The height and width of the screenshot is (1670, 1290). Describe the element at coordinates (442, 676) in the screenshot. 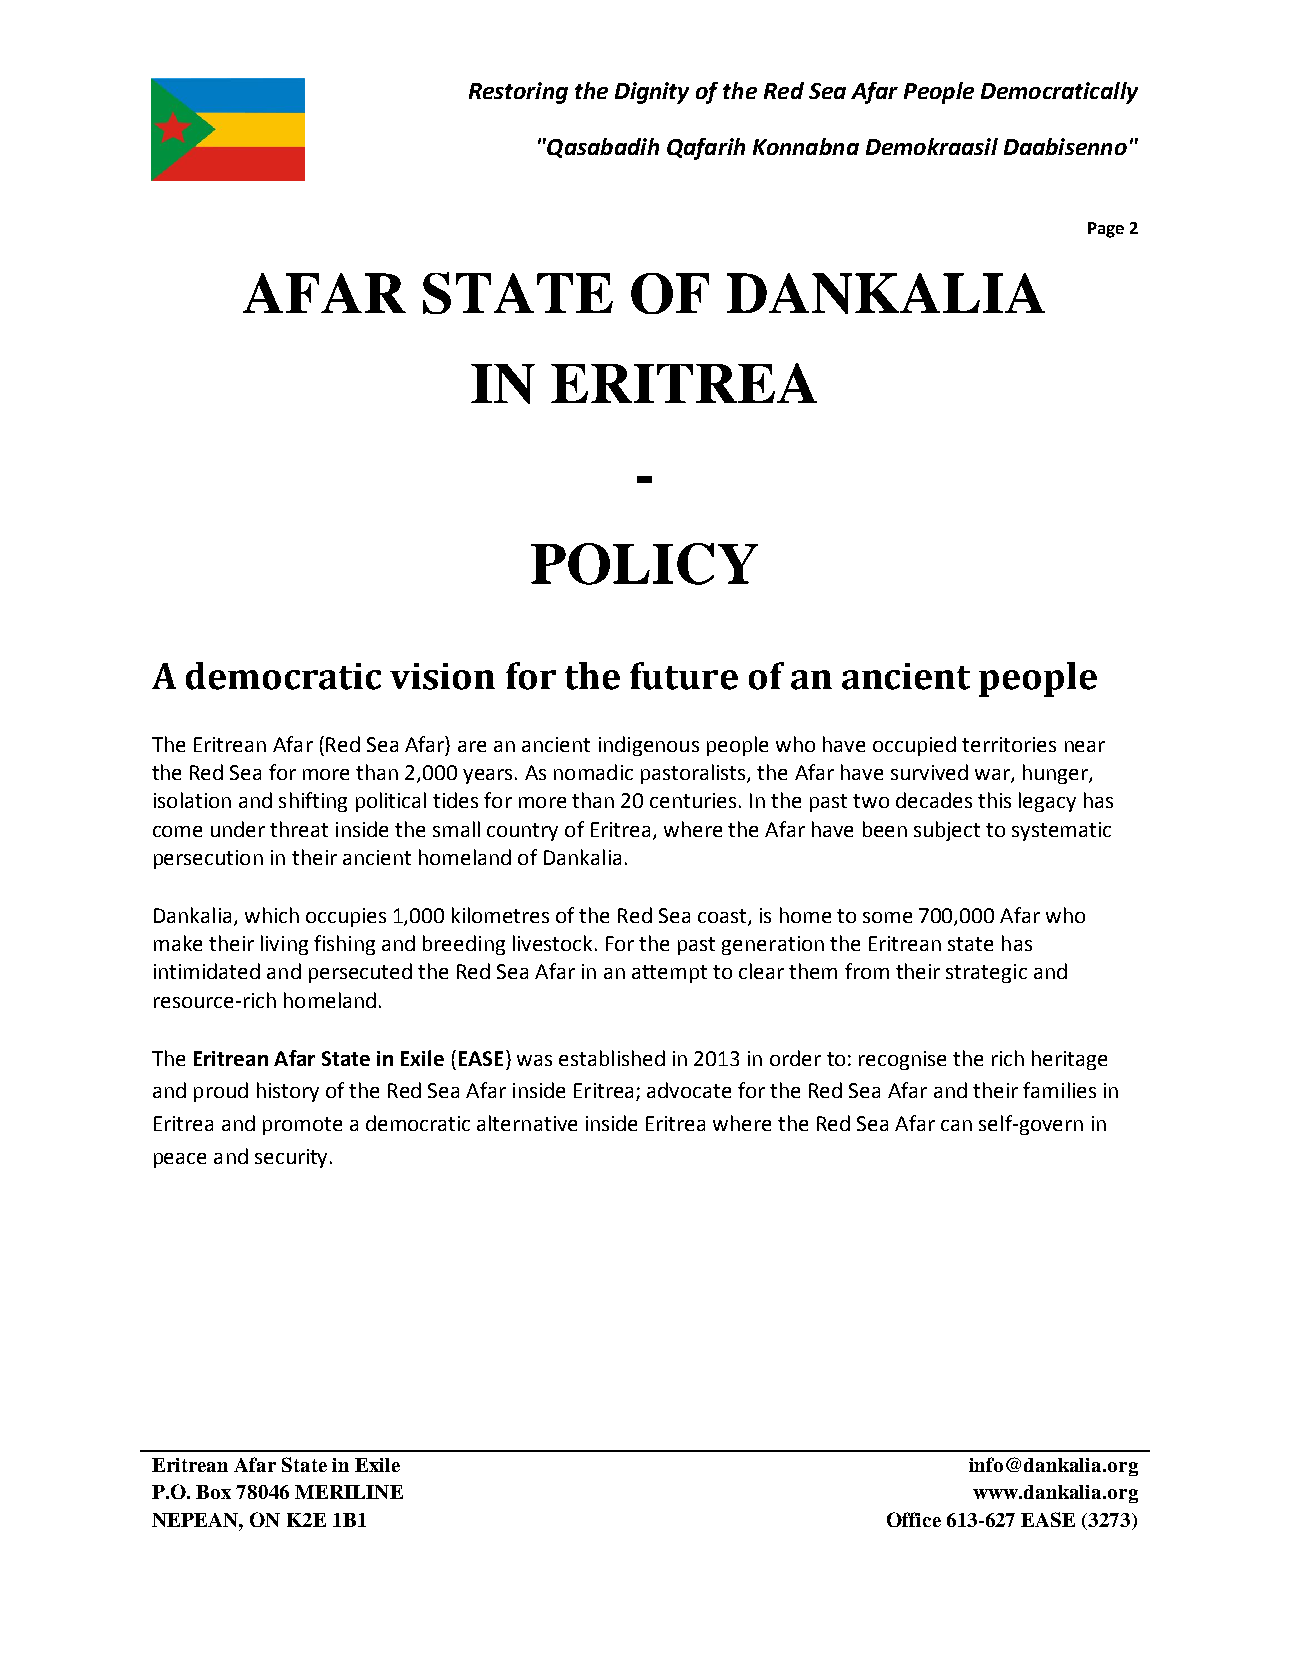

I see `vision` at that location.
